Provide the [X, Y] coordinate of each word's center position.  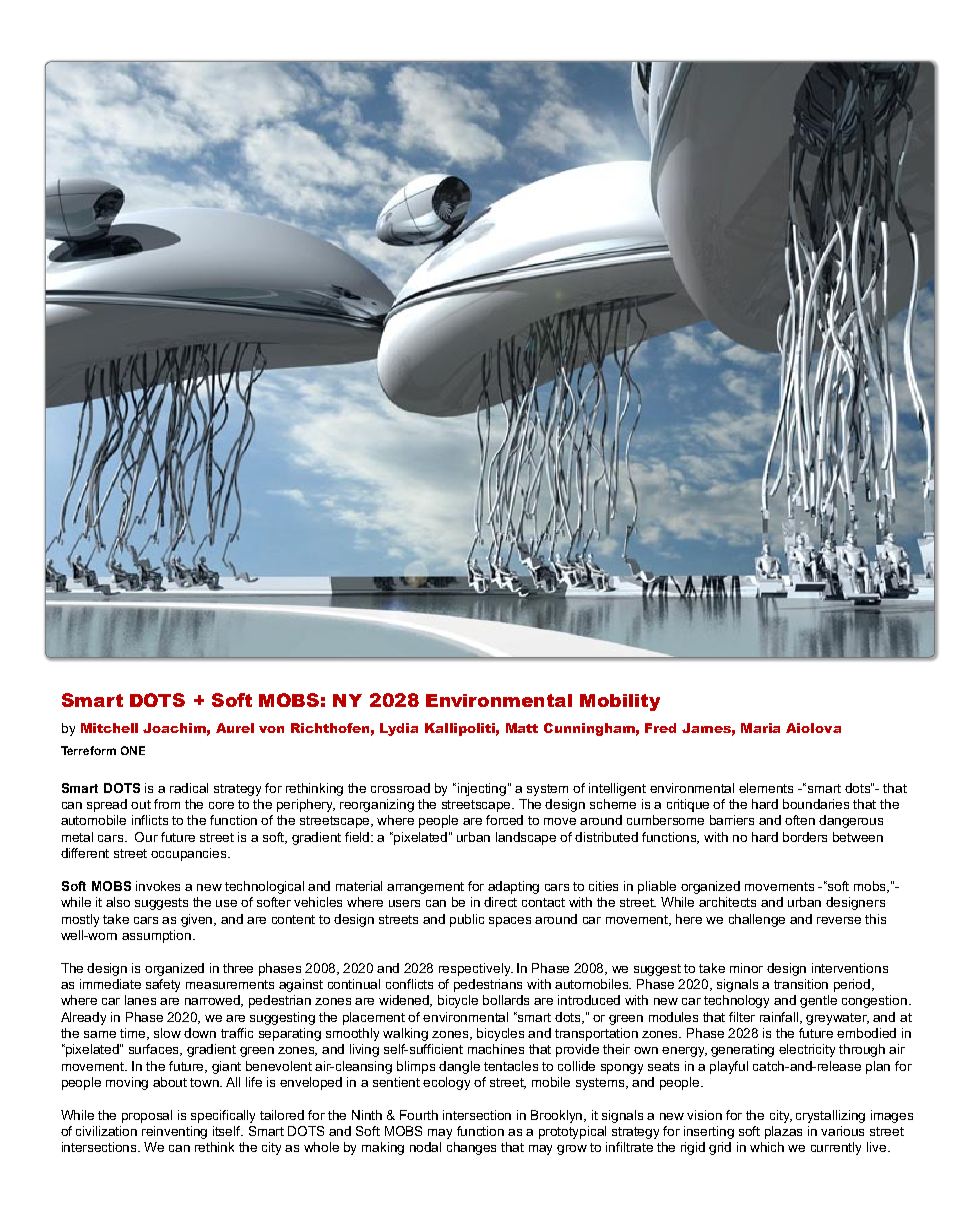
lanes [140, 1000]
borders [805, 837]
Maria [760, 728]
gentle [818, 1001]
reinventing [174, 1132]
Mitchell [109, 728]
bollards [506, 1000]
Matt [522, 728]
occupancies [190, 854]
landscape [526, 838]
